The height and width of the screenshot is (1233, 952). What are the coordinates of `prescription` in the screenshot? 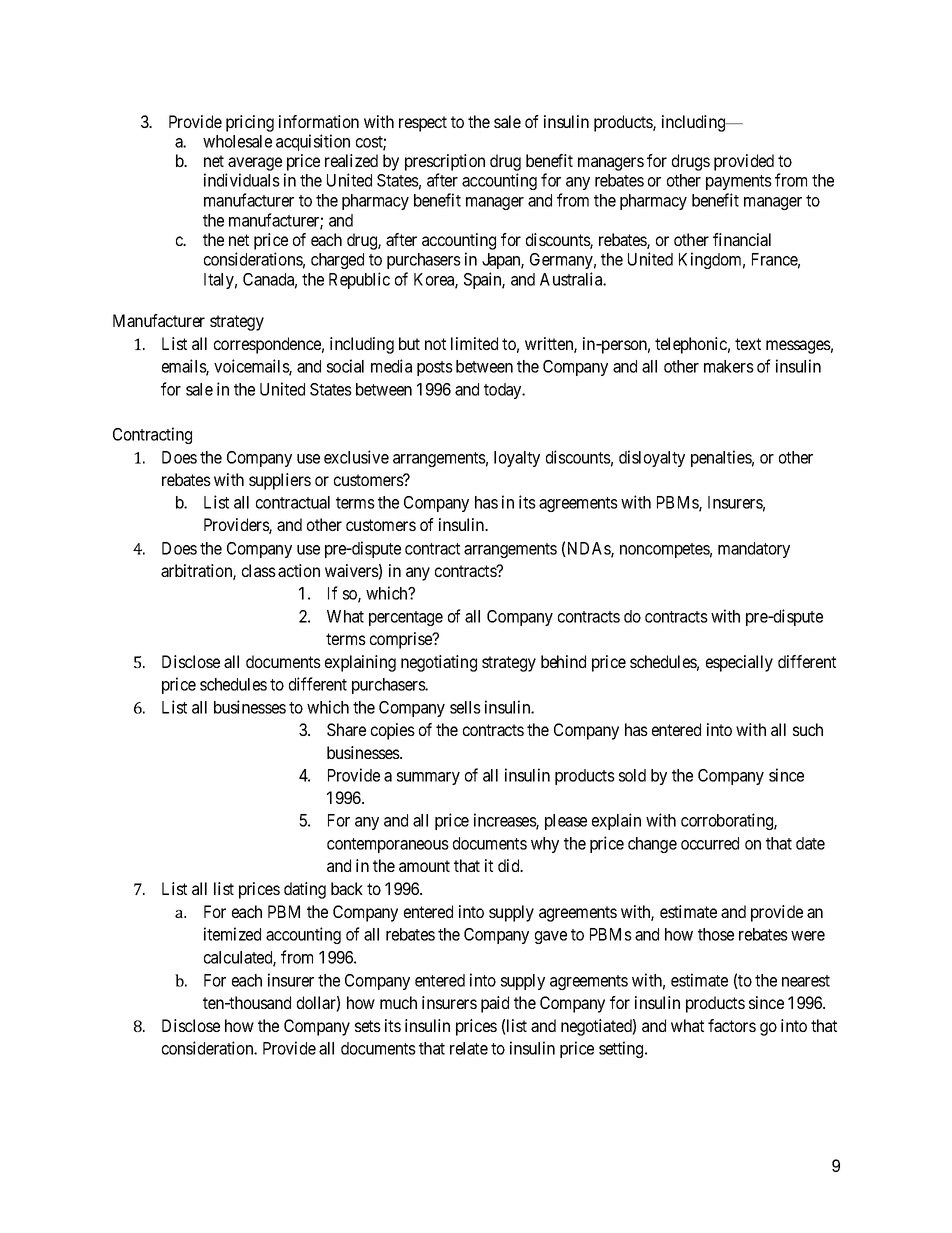 It's located at (445, 164).
